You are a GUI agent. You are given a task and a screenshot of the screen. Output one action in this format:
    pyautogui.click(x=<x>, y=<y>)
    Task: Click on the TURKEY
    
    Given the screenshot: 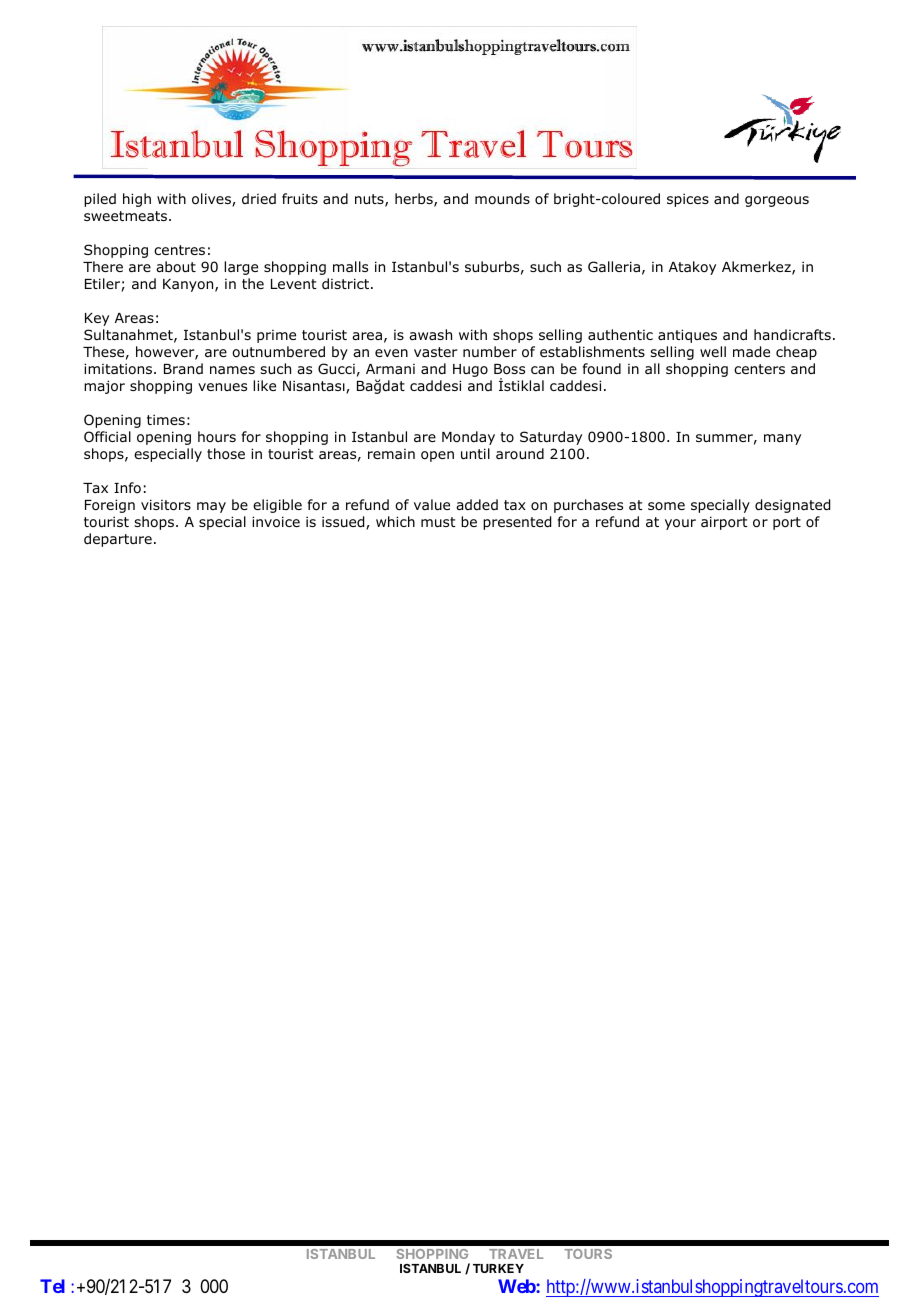 What is the action you would take?
    pyautogui.click(x=498, y=1268)
